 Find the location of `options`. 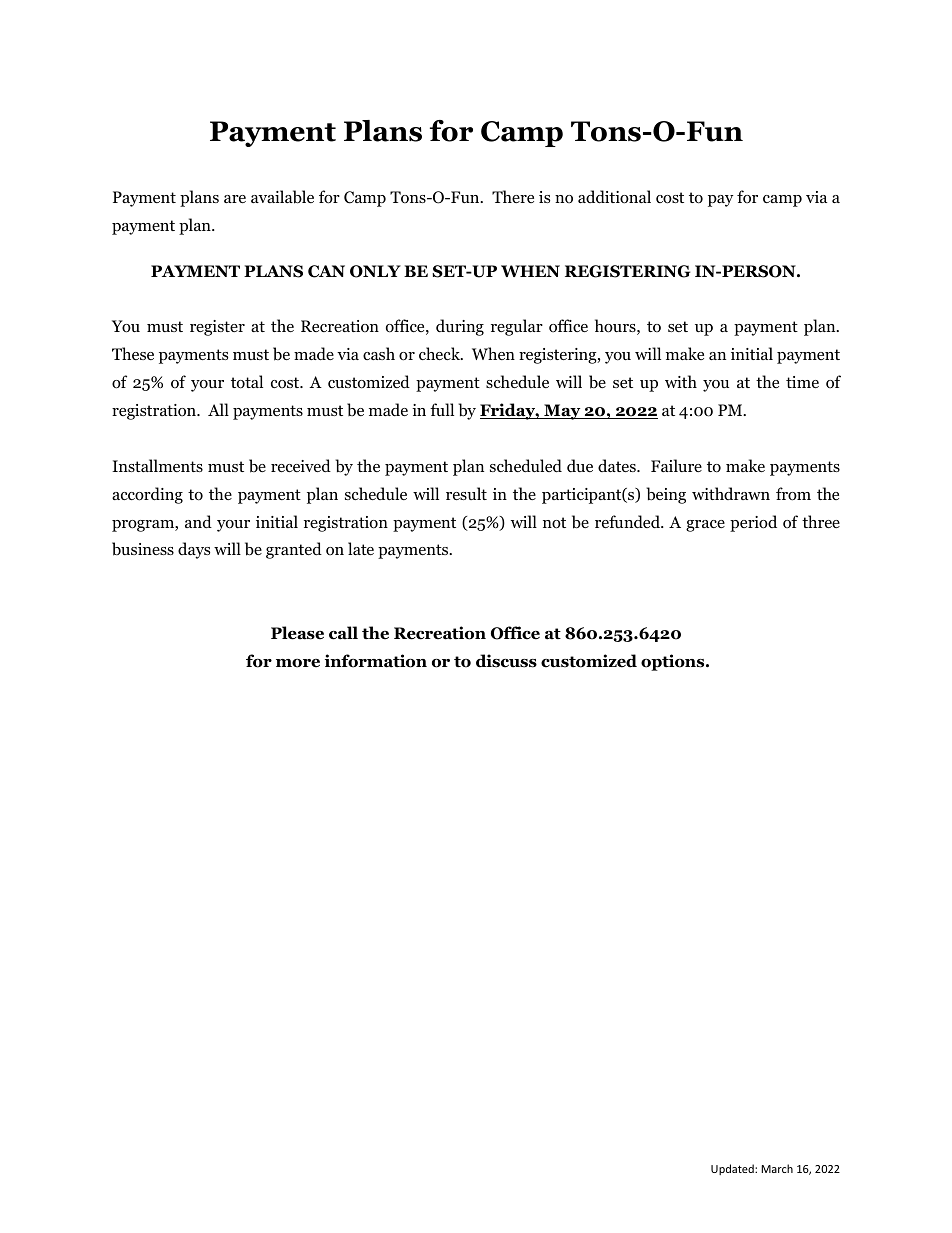

options is located at coordinates (674, 662).
